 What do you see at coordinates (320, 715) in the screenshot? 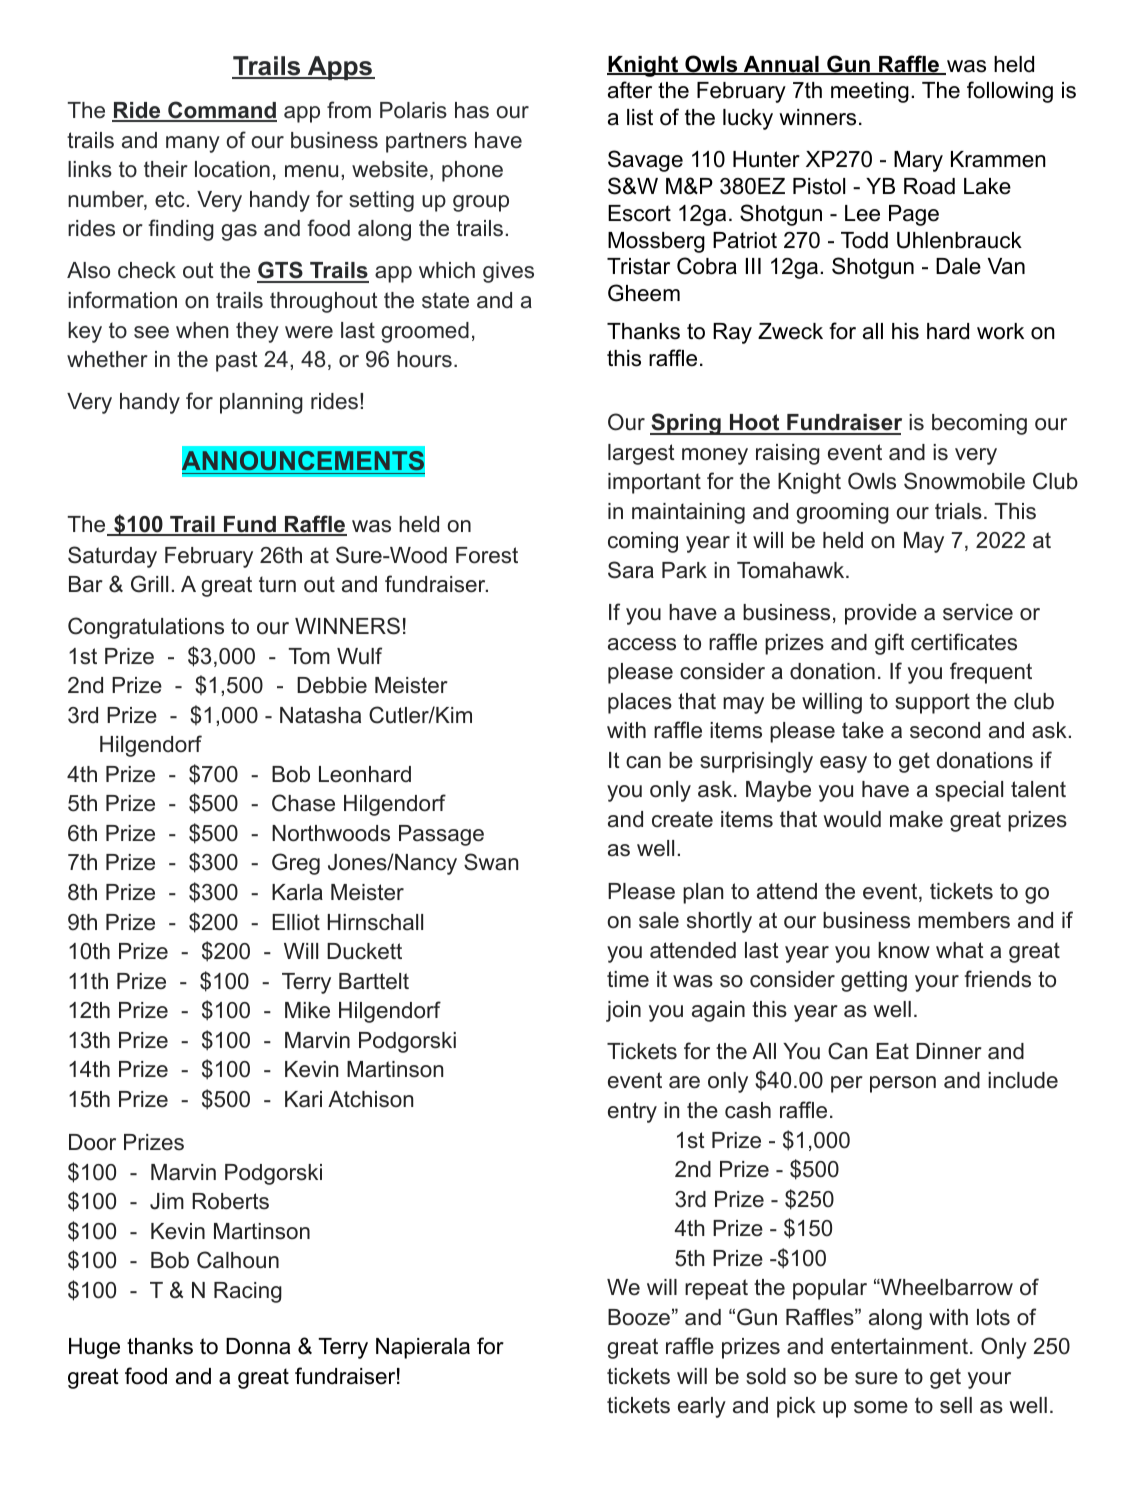
I see `Natasha` at bounding box center [320, 715].
